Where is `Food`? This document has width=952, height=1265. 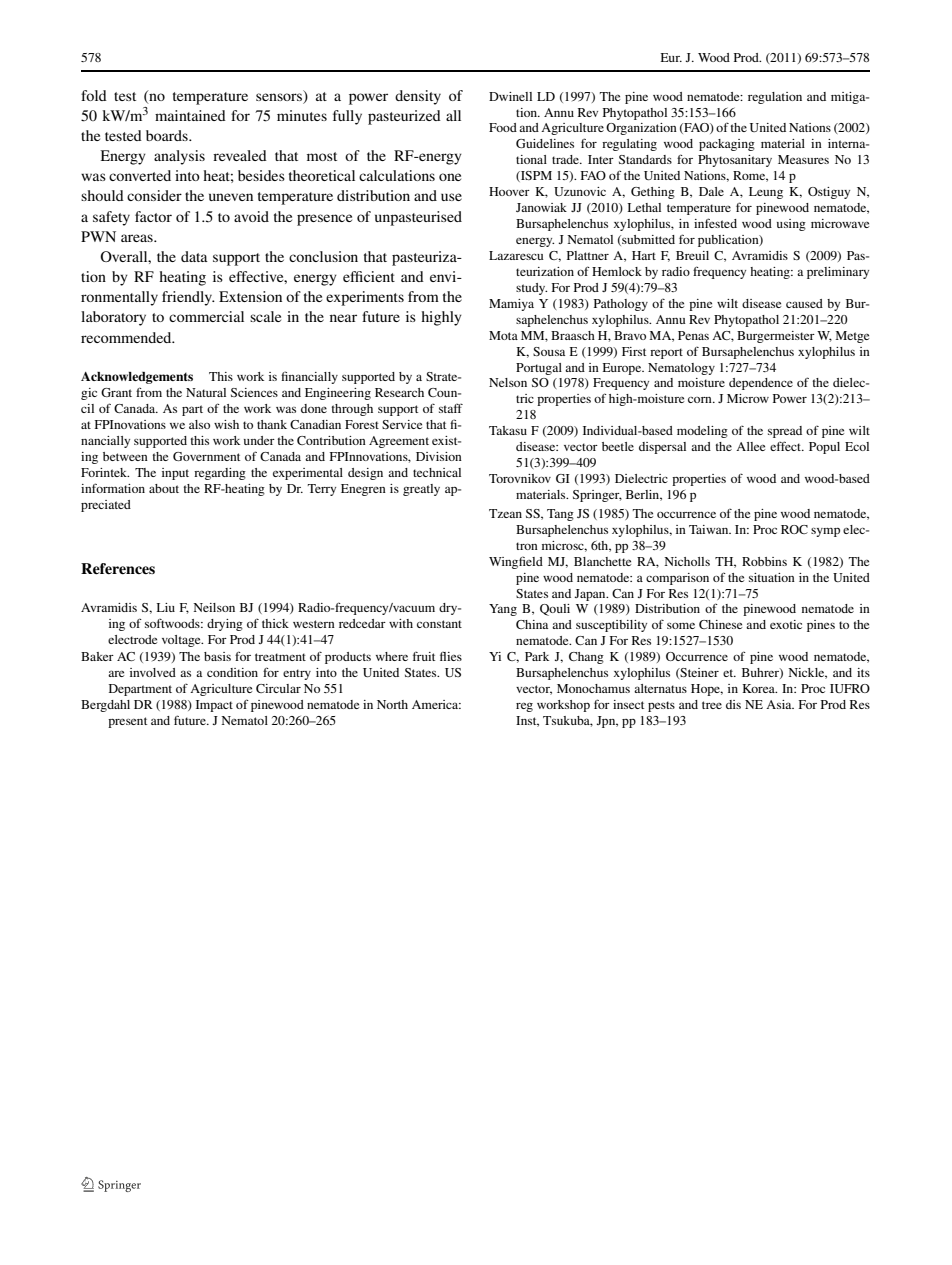
Food is located at coordinates (503, 127).
